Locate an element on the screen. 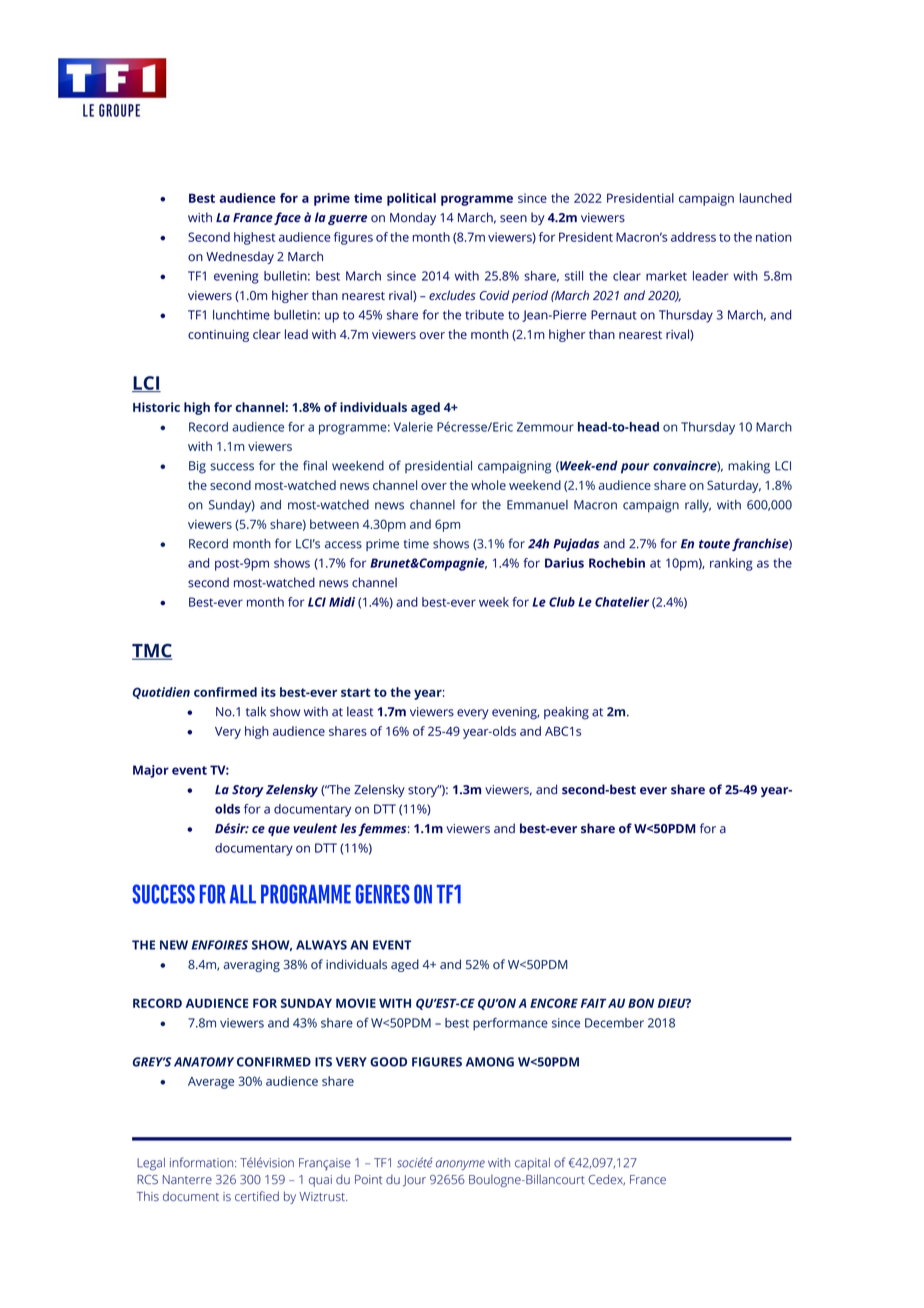  performance is located at coordinates (510, 1024).
